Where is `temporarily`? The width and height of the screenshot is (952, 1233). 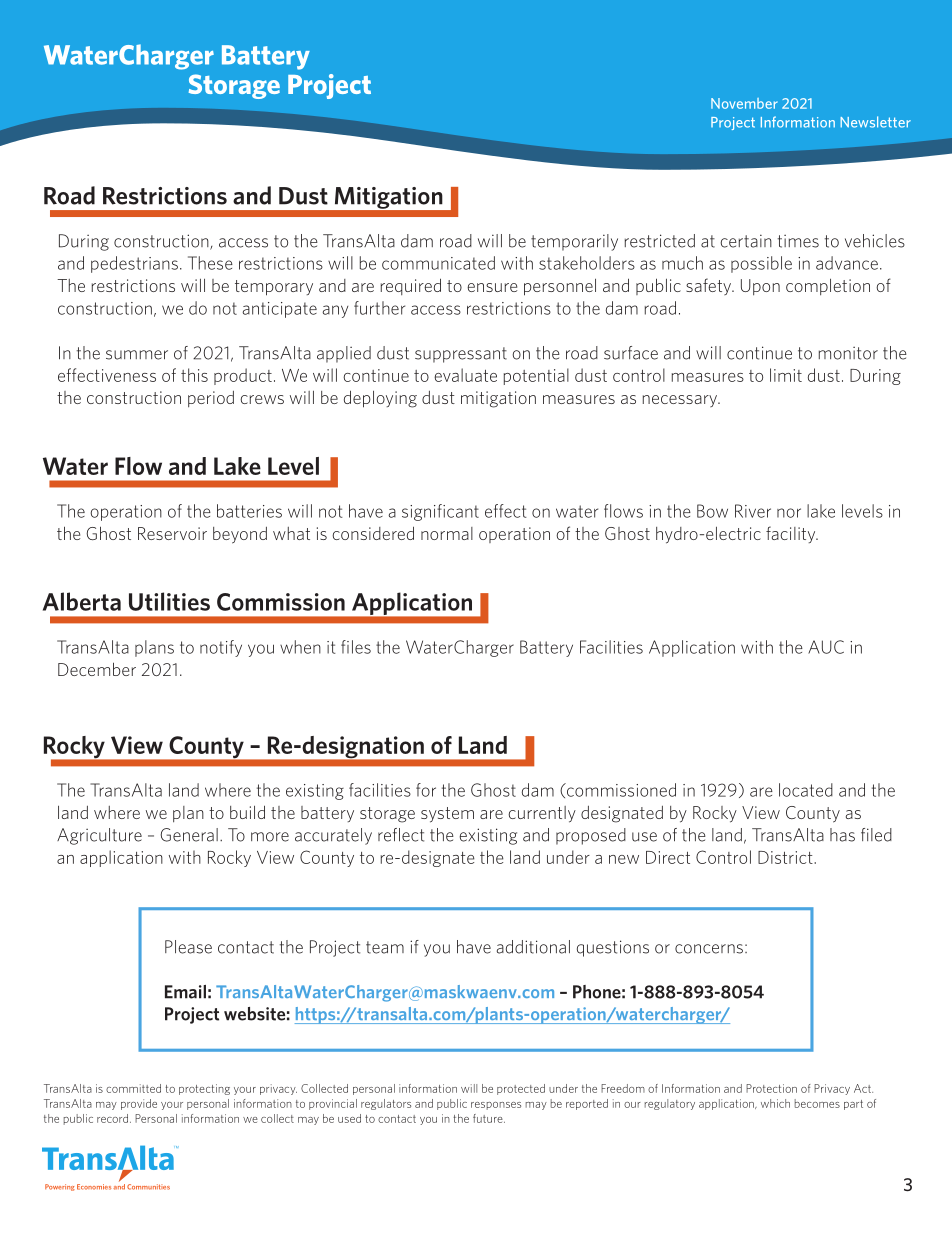 temporarily is located at coordinates (574, 242).
